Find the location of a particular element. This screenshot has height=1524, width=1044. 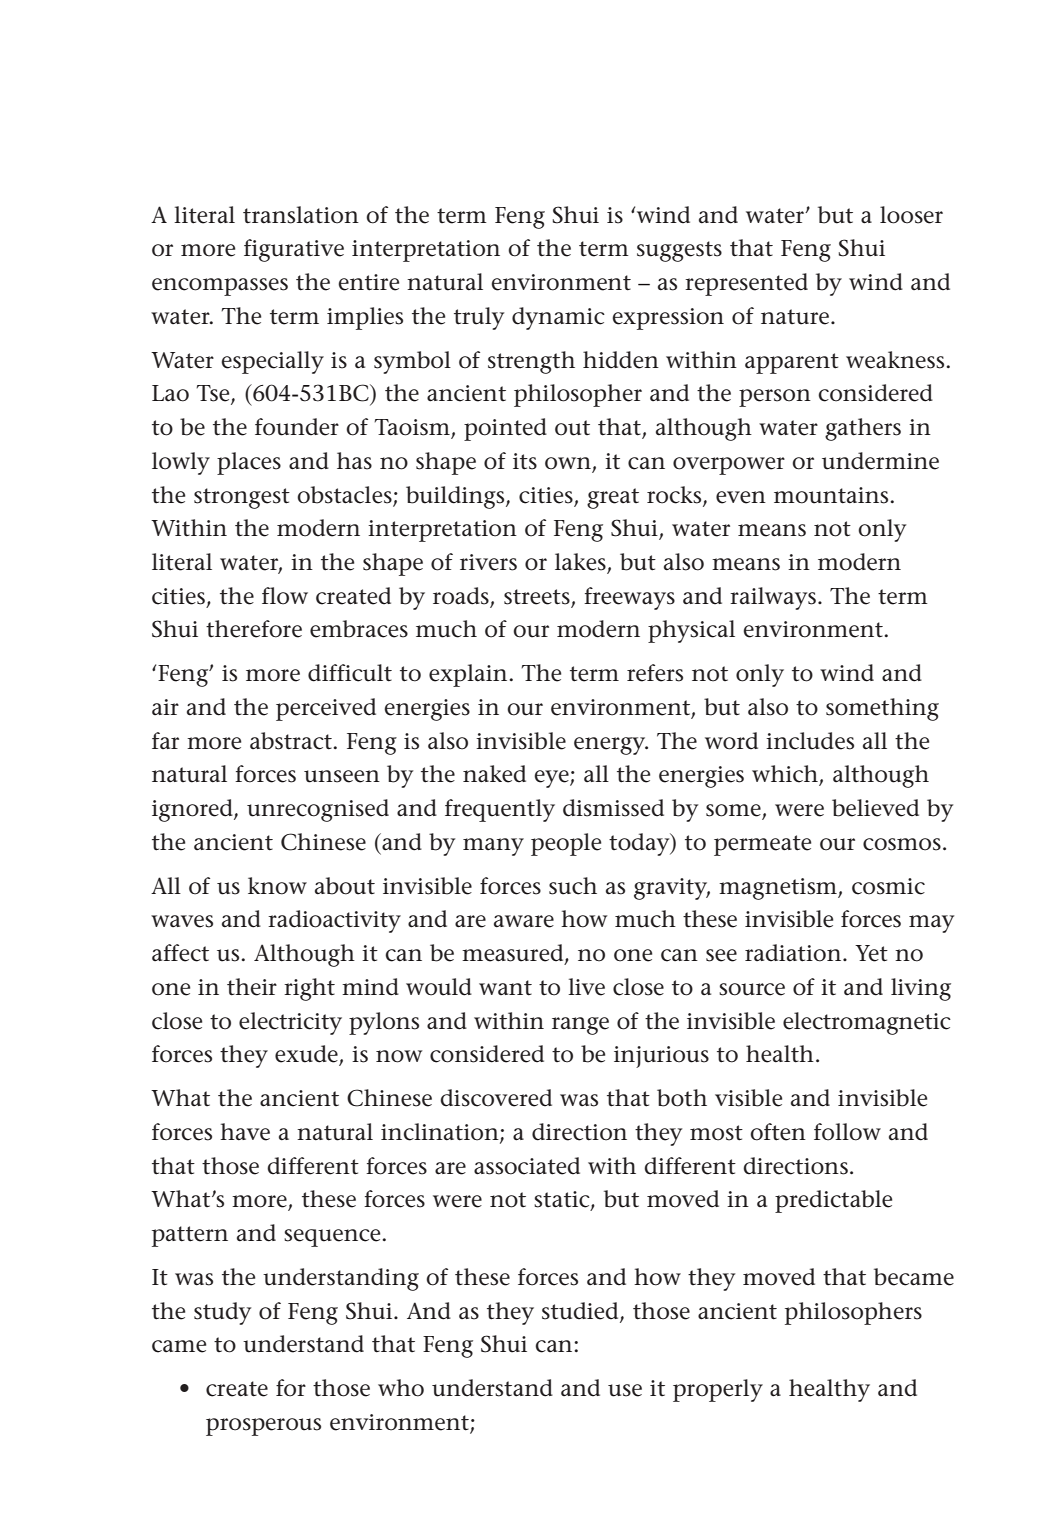

unrecognised is located at coordinates (318, 810).
